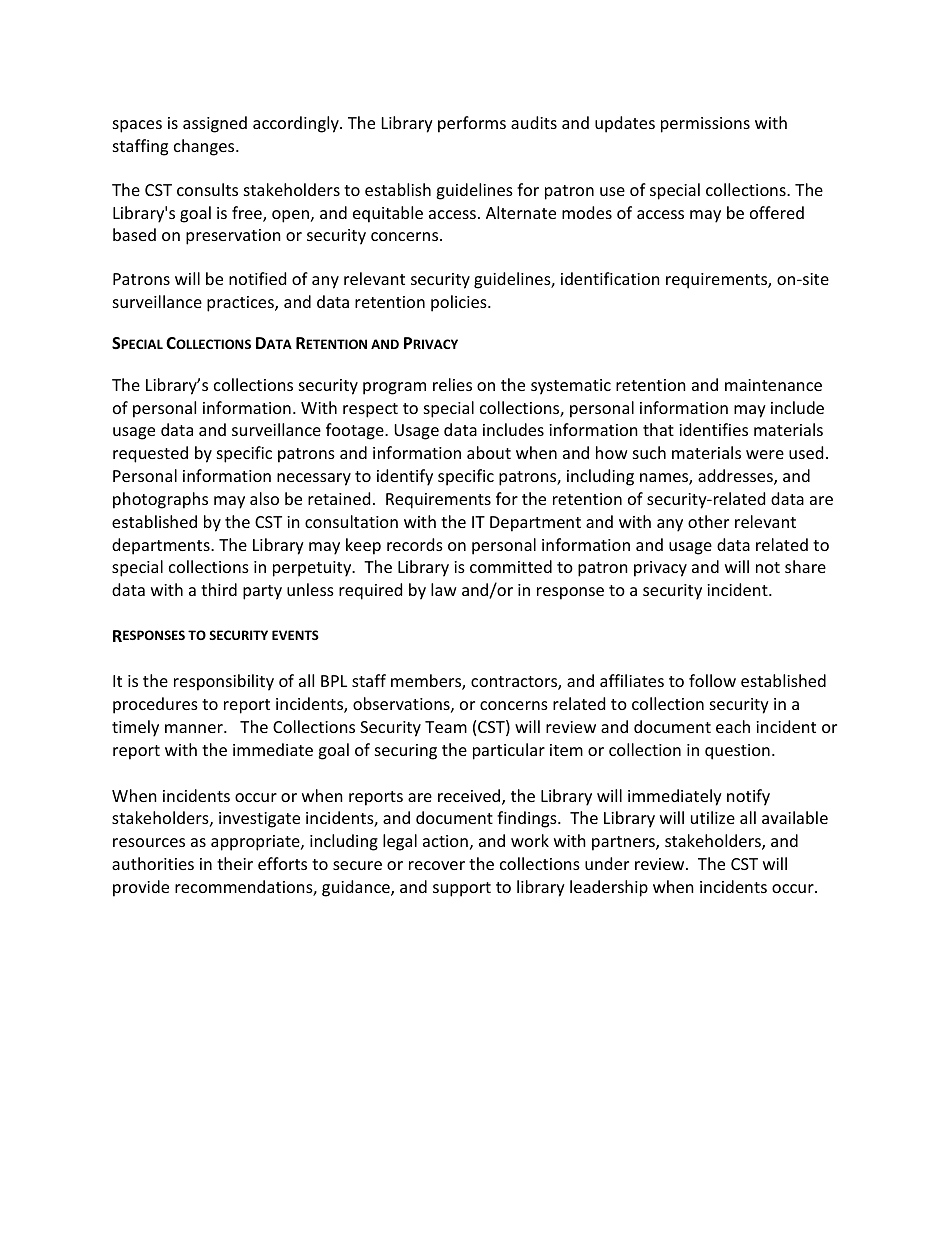 The image size is (952, 1233). I want to click on changes, so click(205, 147).
